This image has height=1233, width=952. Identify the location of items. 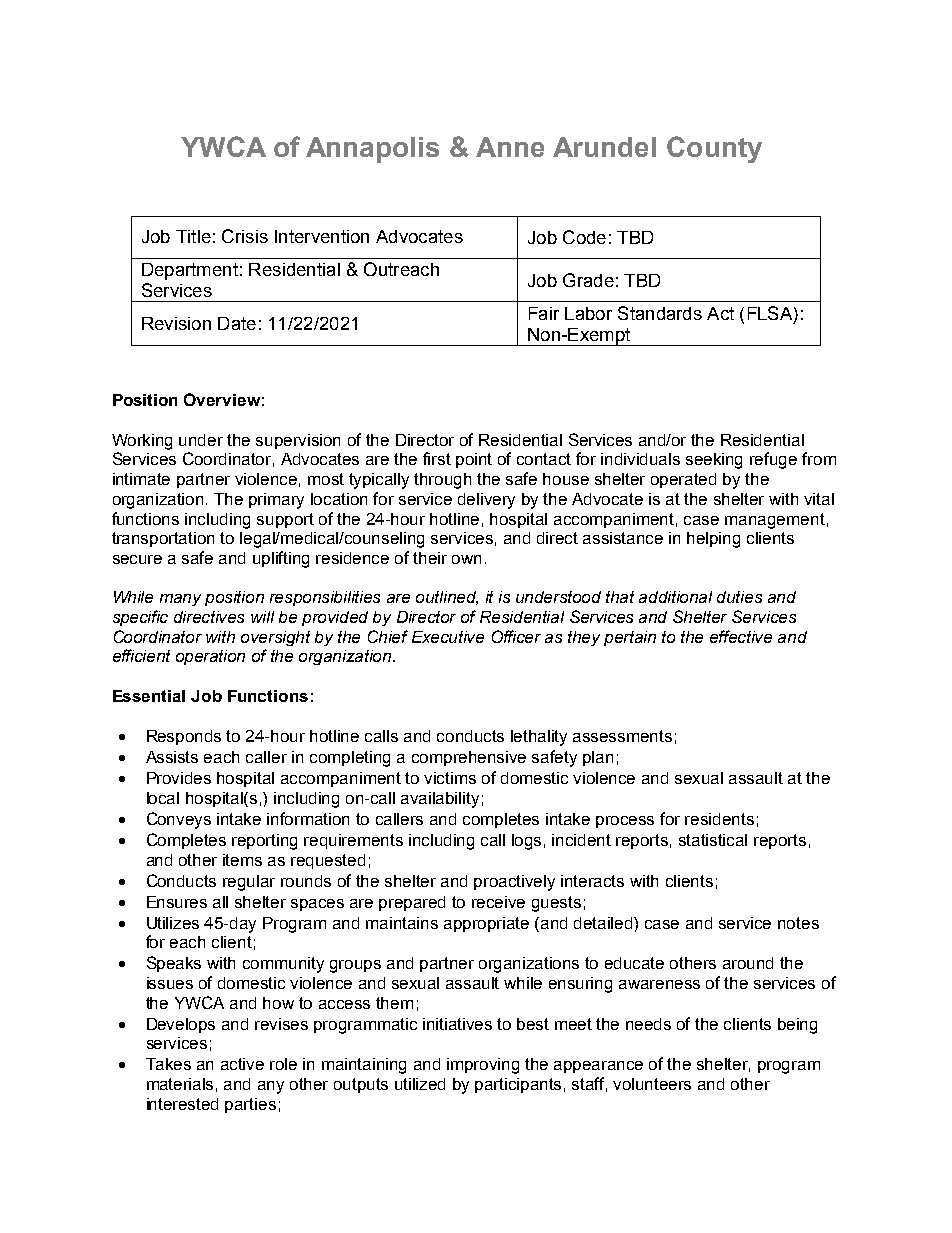
(242, 860).
